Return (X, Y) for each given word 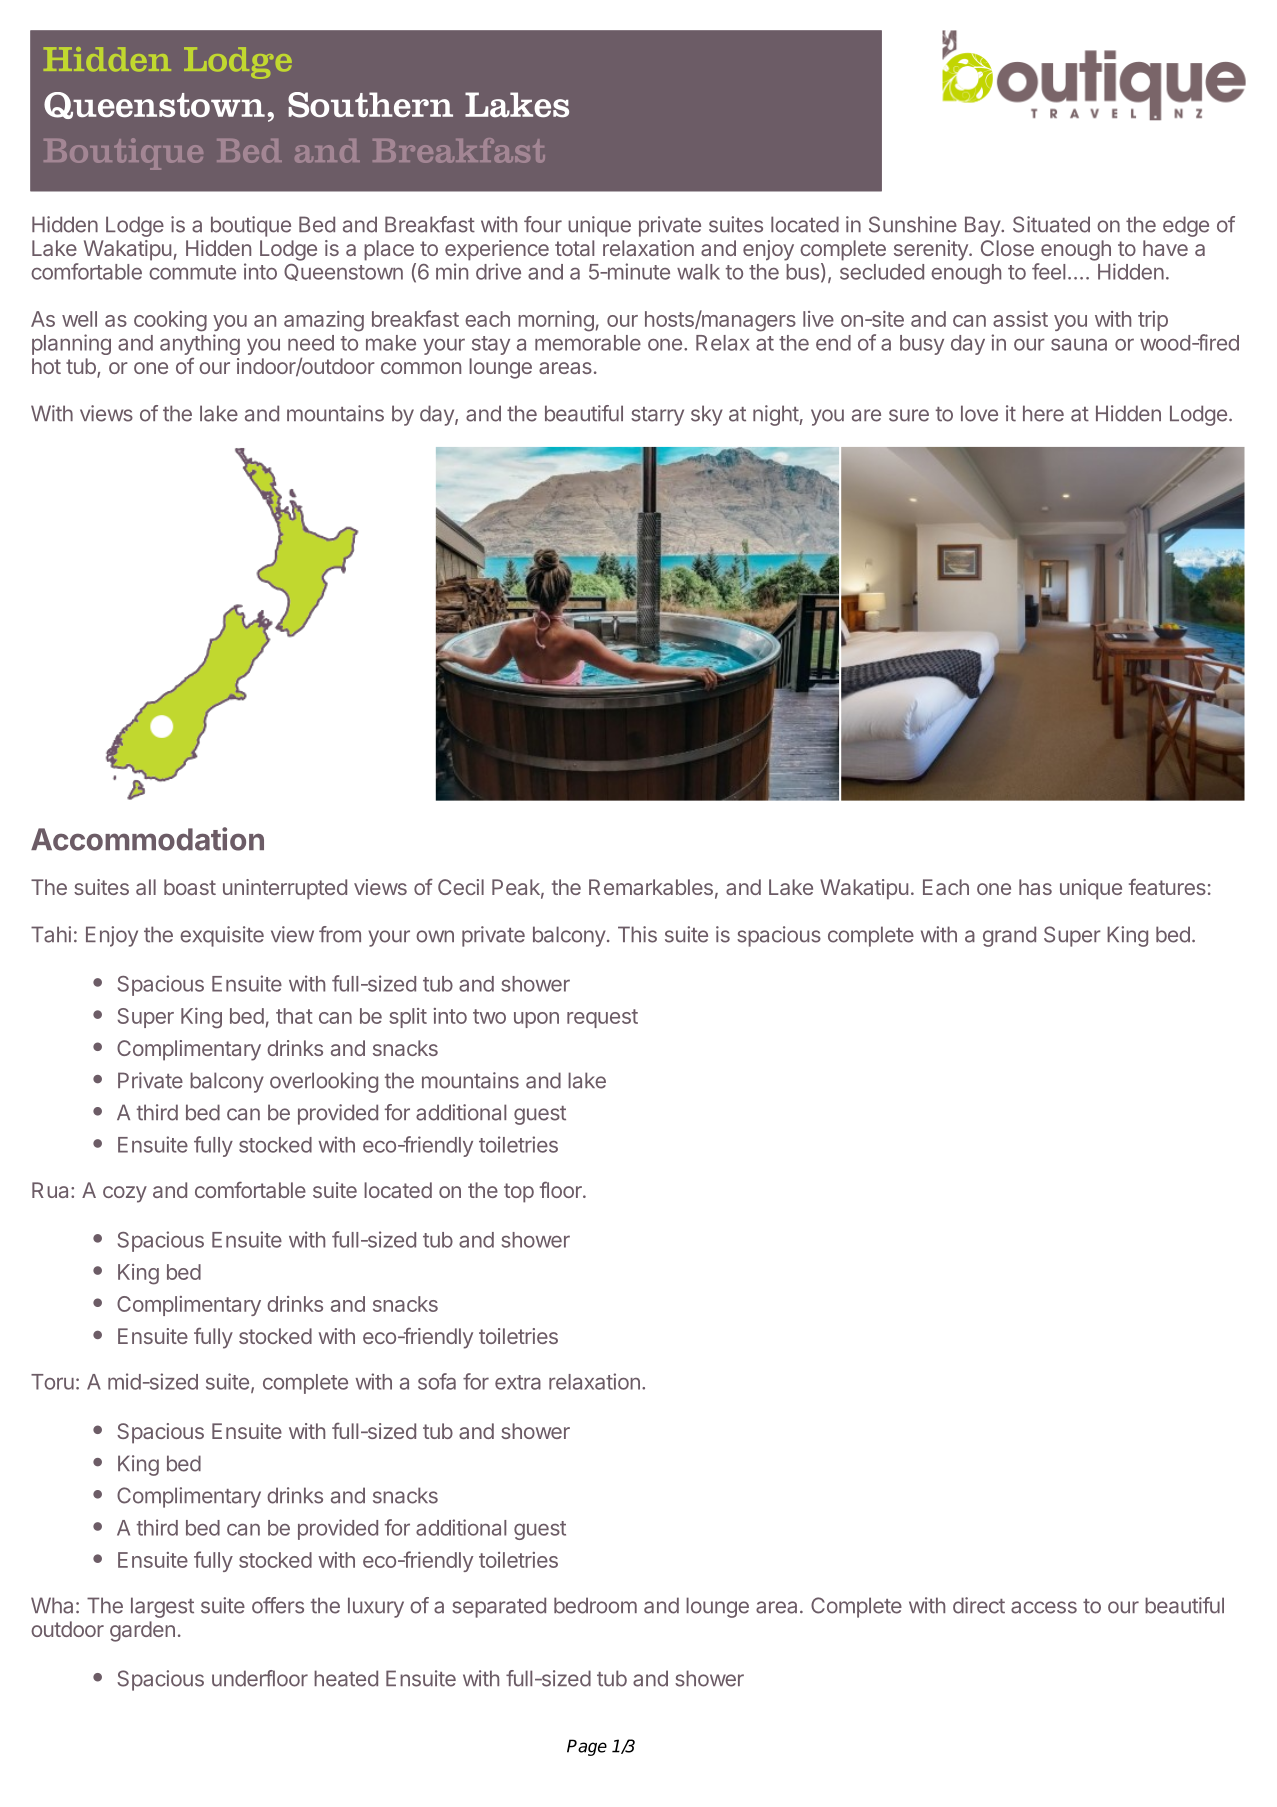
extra (518, 1382)
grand (1009, 936)
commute (192, 272)
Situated (1051, 224)
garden (142, 1631)
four (543, 224)
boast (190, 887)
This (637, 934)
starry (657, 416)
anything (200, 346)
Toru (52, 1382)
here (1043, 413)
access (1044, 1607)
